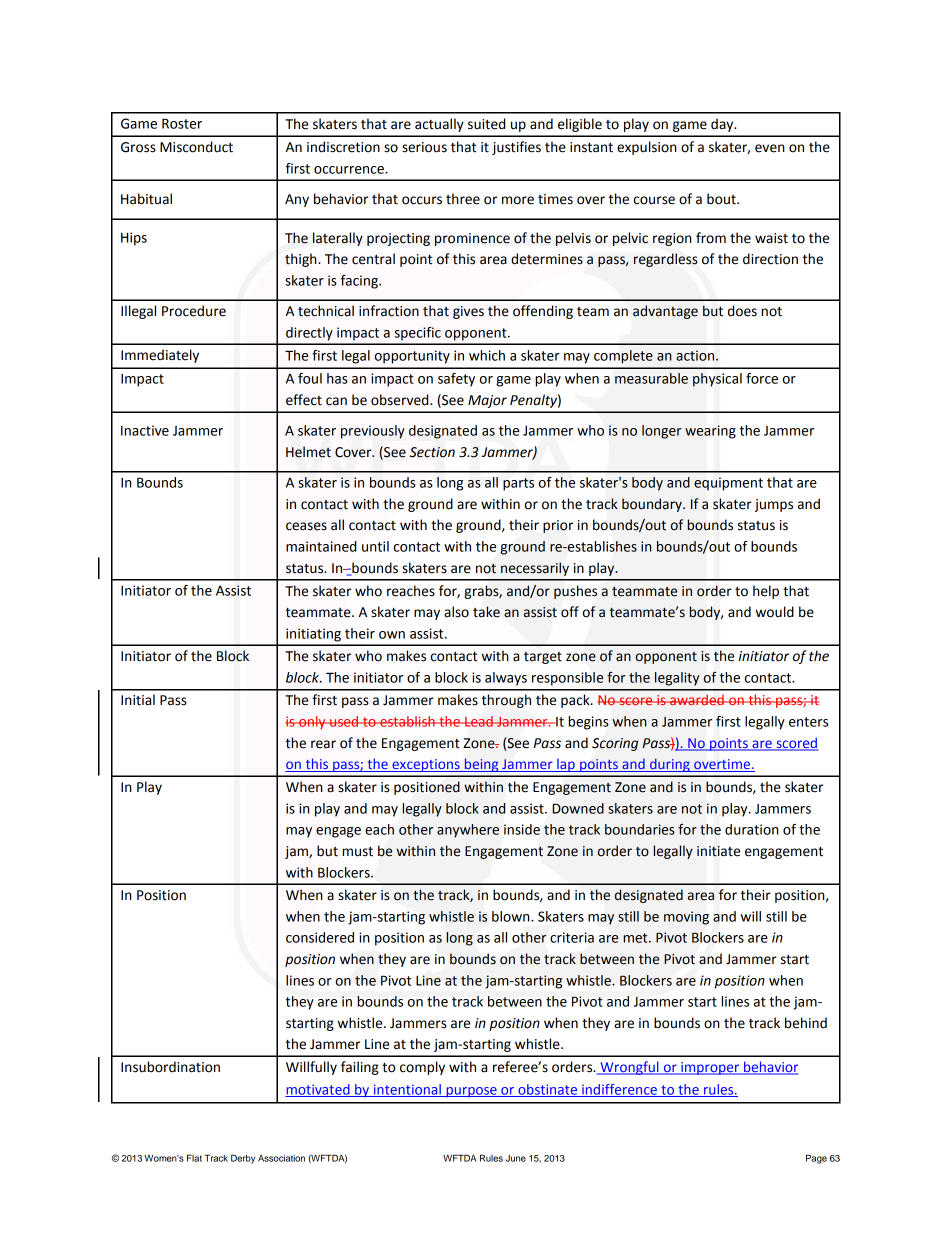 The height and width of the screenshot is (1233, 952). Describe the element at coordinates (752, 829) in the screenshot. I see `duration` at that location.
